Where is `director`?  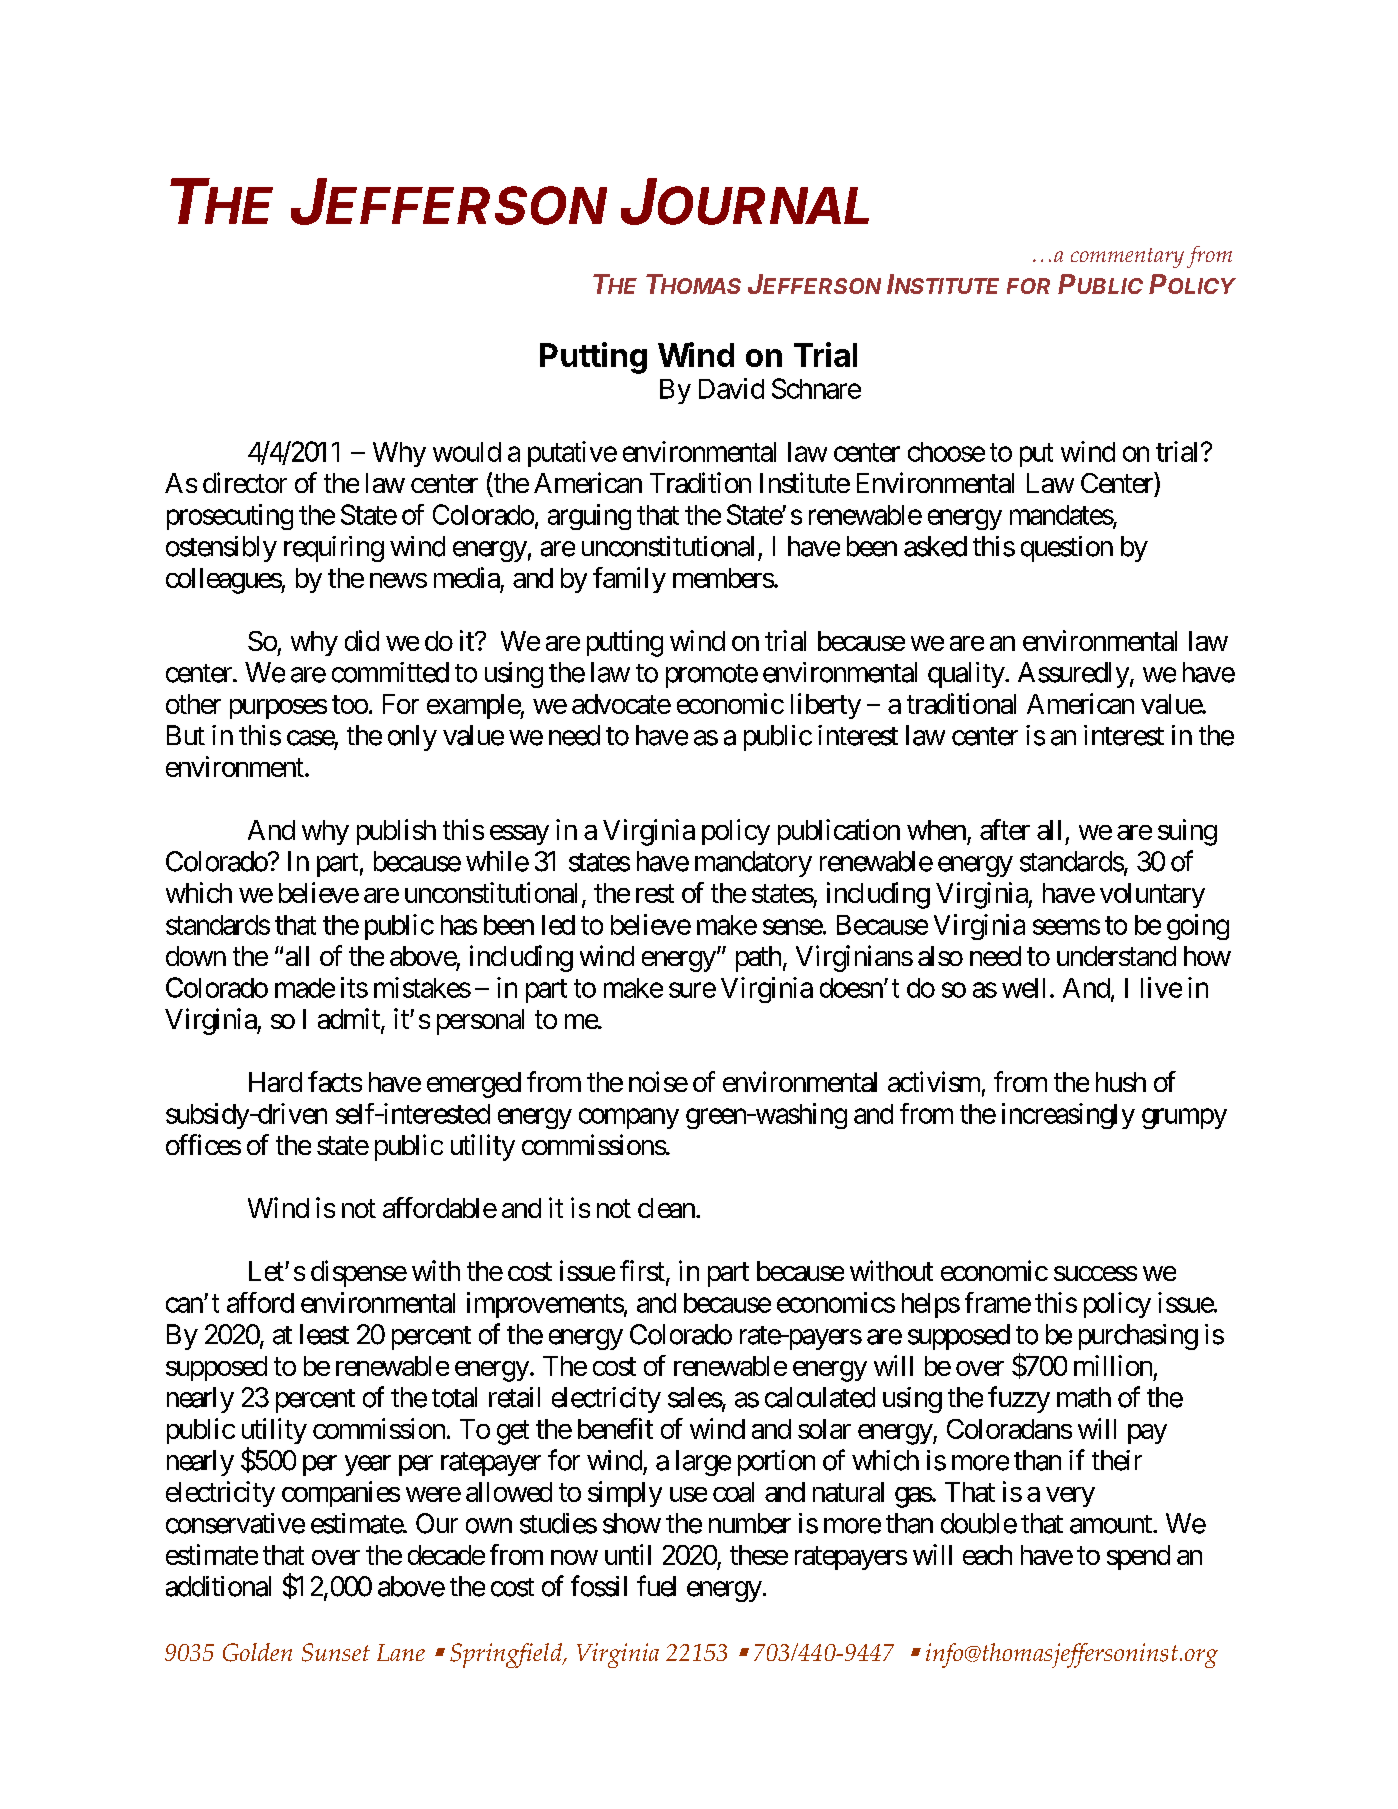 director is located at coordinates (245, 482).
